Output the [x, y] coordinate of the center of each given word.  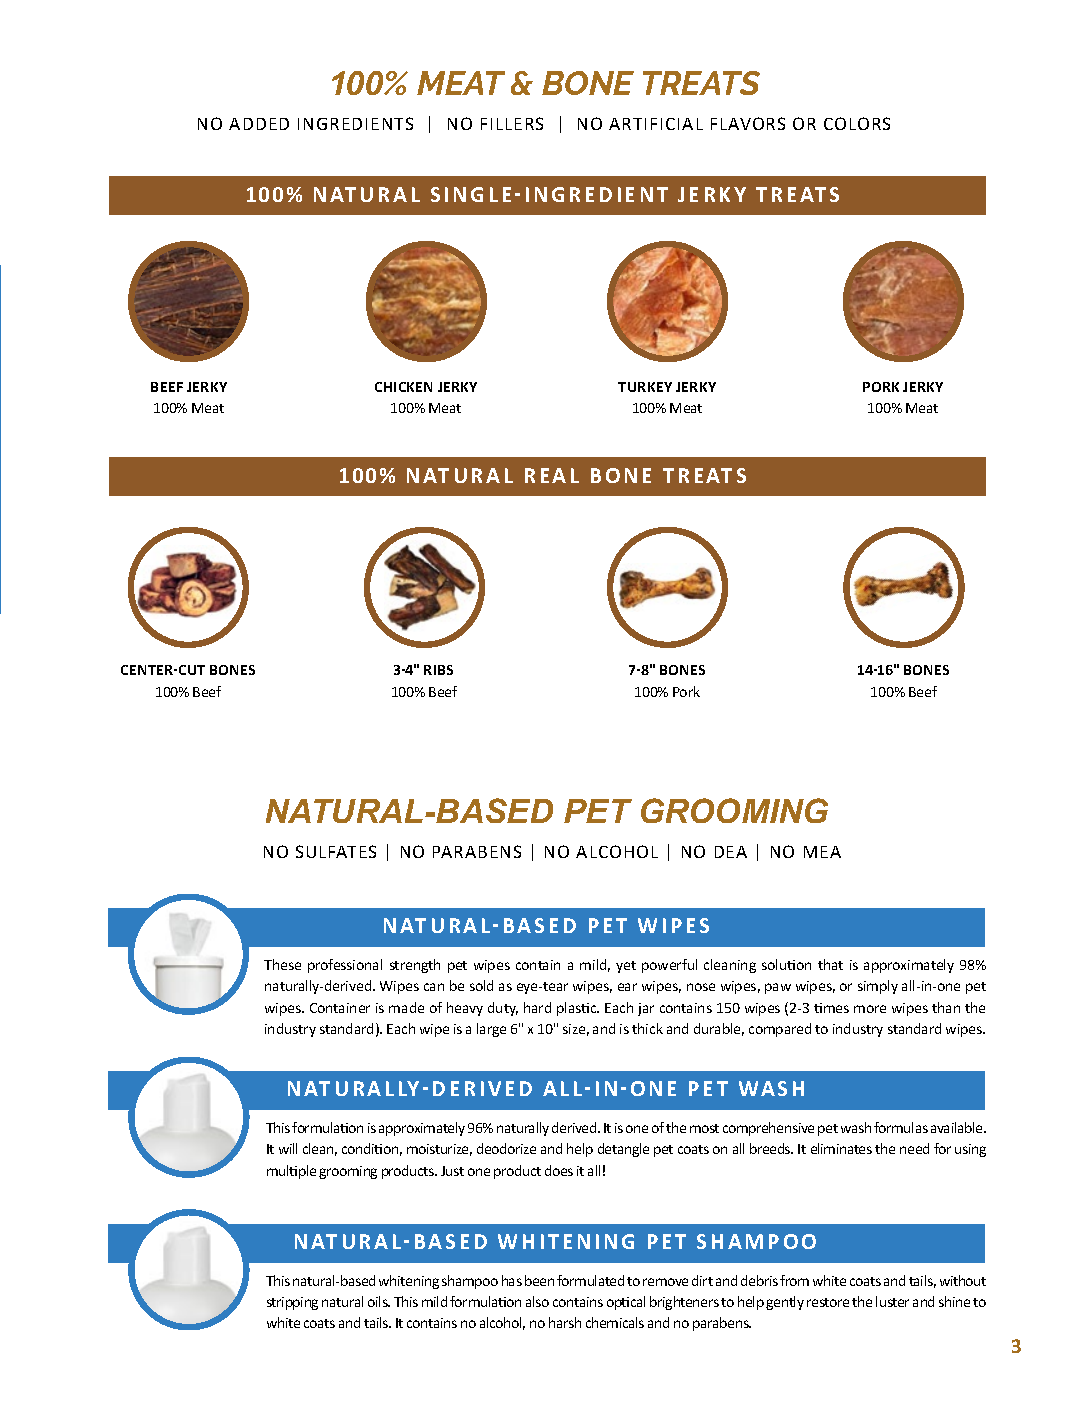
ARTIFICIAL [656, 124]
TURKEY [645, 387]
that [830, 964]
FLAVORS [748, 123]
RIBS [438, 670]
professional [345, 966]
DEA [731, 852]
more [870, 1009]
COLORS [857, 123]
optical [626, 1303]
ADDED [259, 124]
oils [379, 1301]
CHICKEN [403, 387]
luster [892, 1301]
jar [646, 1009]
